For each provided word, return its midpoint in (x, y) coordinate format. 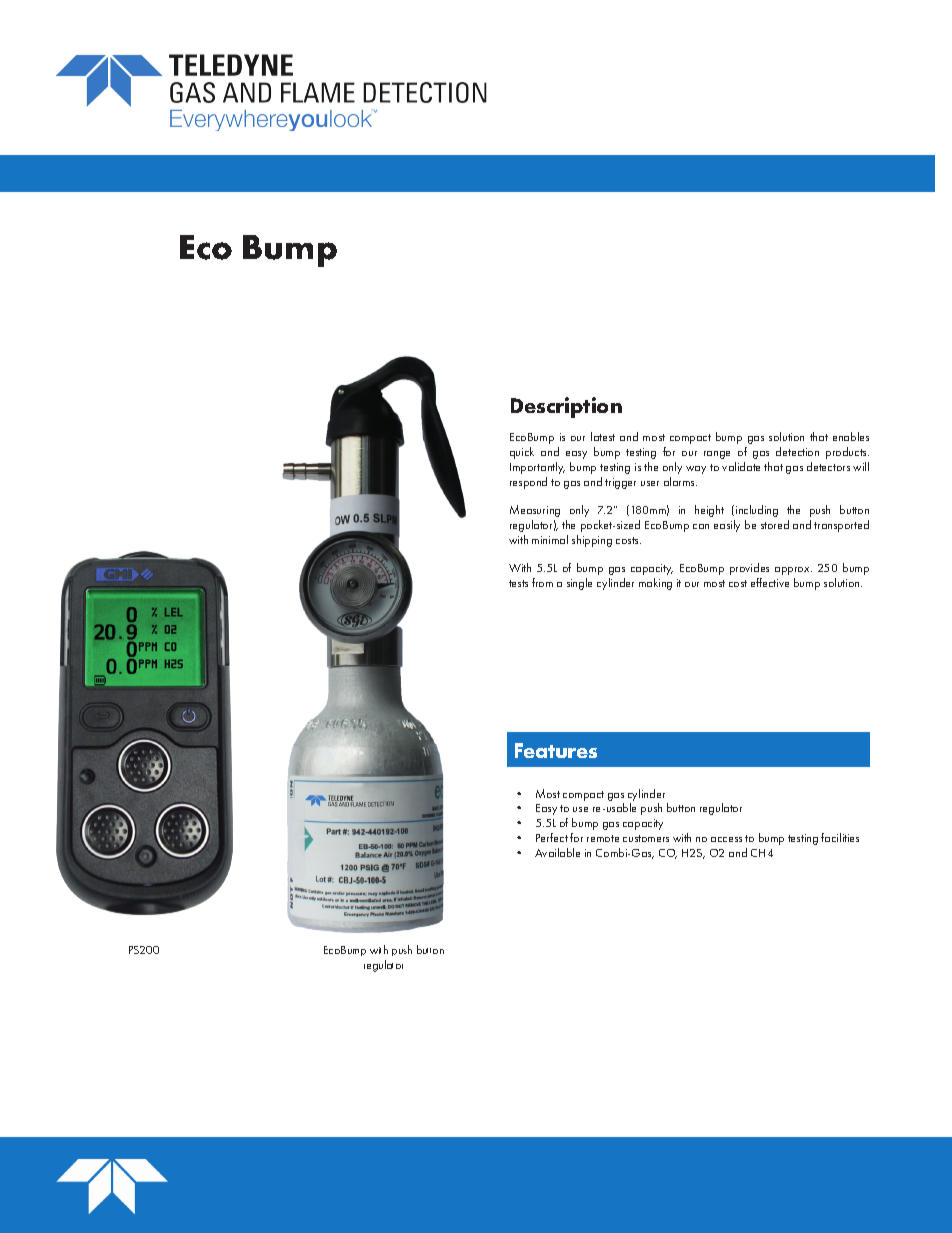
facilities (840, 837)
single (579, 584)
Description (566, 407)
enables (851, 436)
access (726, 839)
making (655, 584)
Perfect (552, 837)
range (717, 455)
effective (770, 582)
